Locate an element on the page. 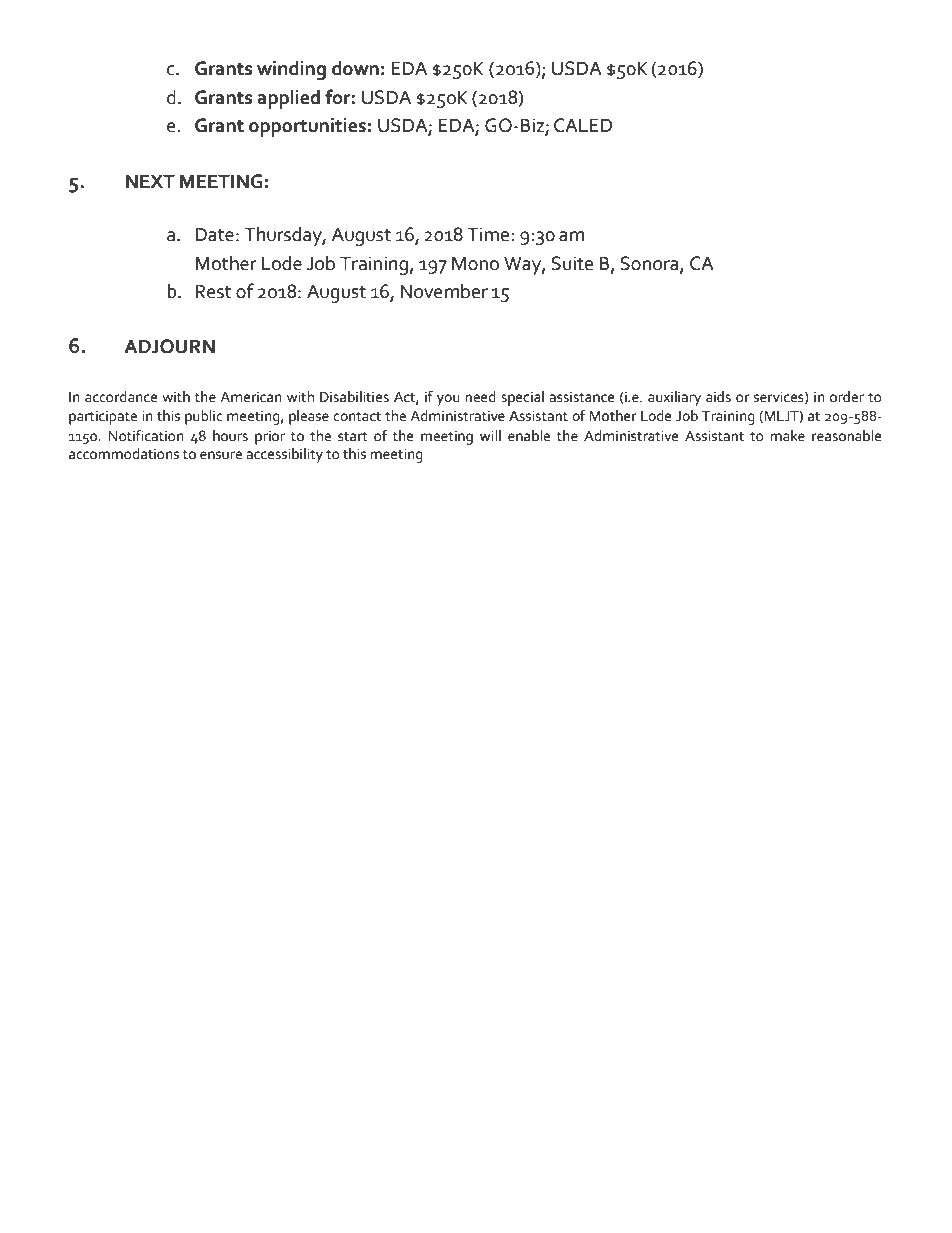 Image resolution: width=952 pixels, height=1233 pixels. down is located at coordinates (355, 68).
